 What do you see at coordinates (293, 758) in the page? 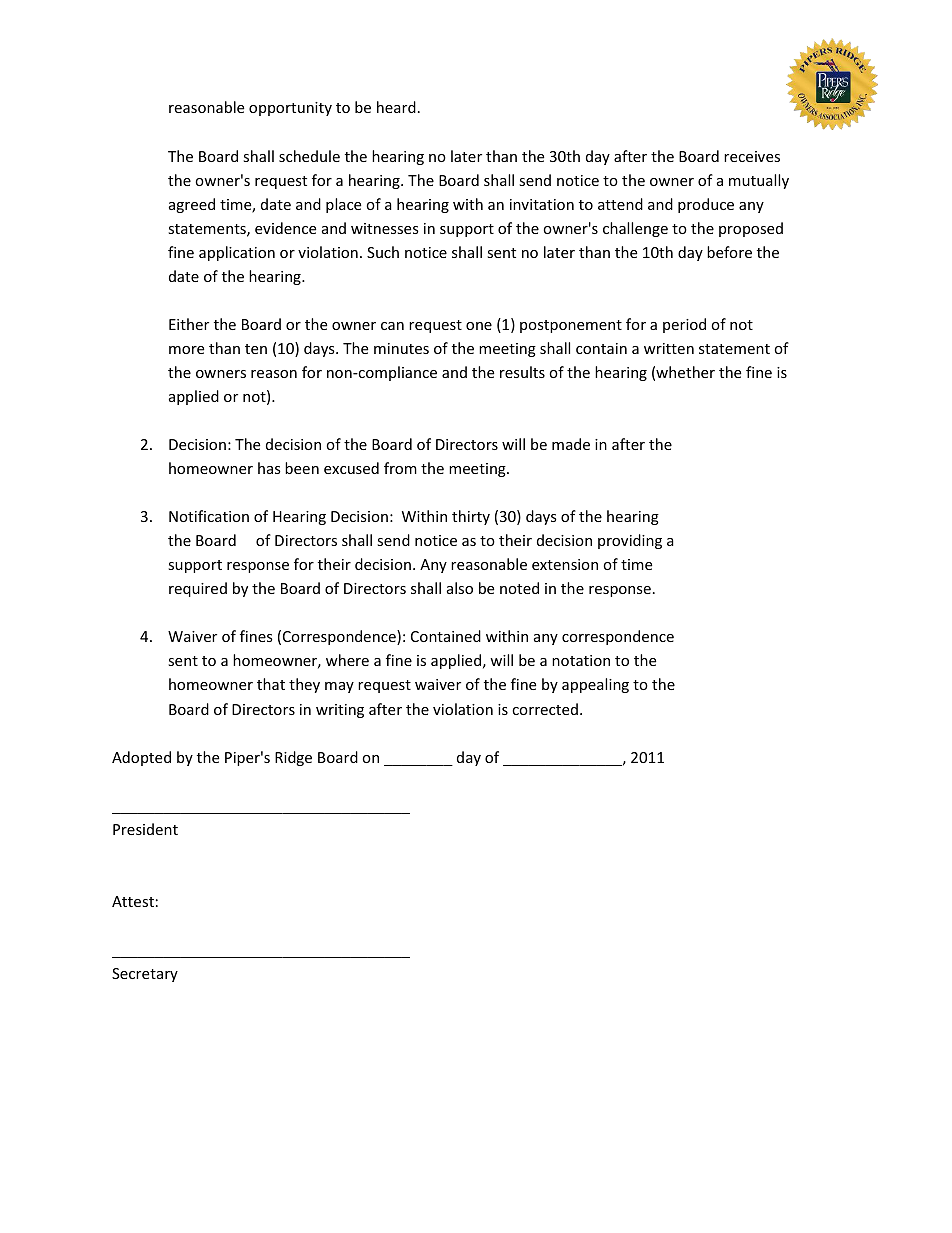
I see `Ridge` at bounding box center [293, 758].
